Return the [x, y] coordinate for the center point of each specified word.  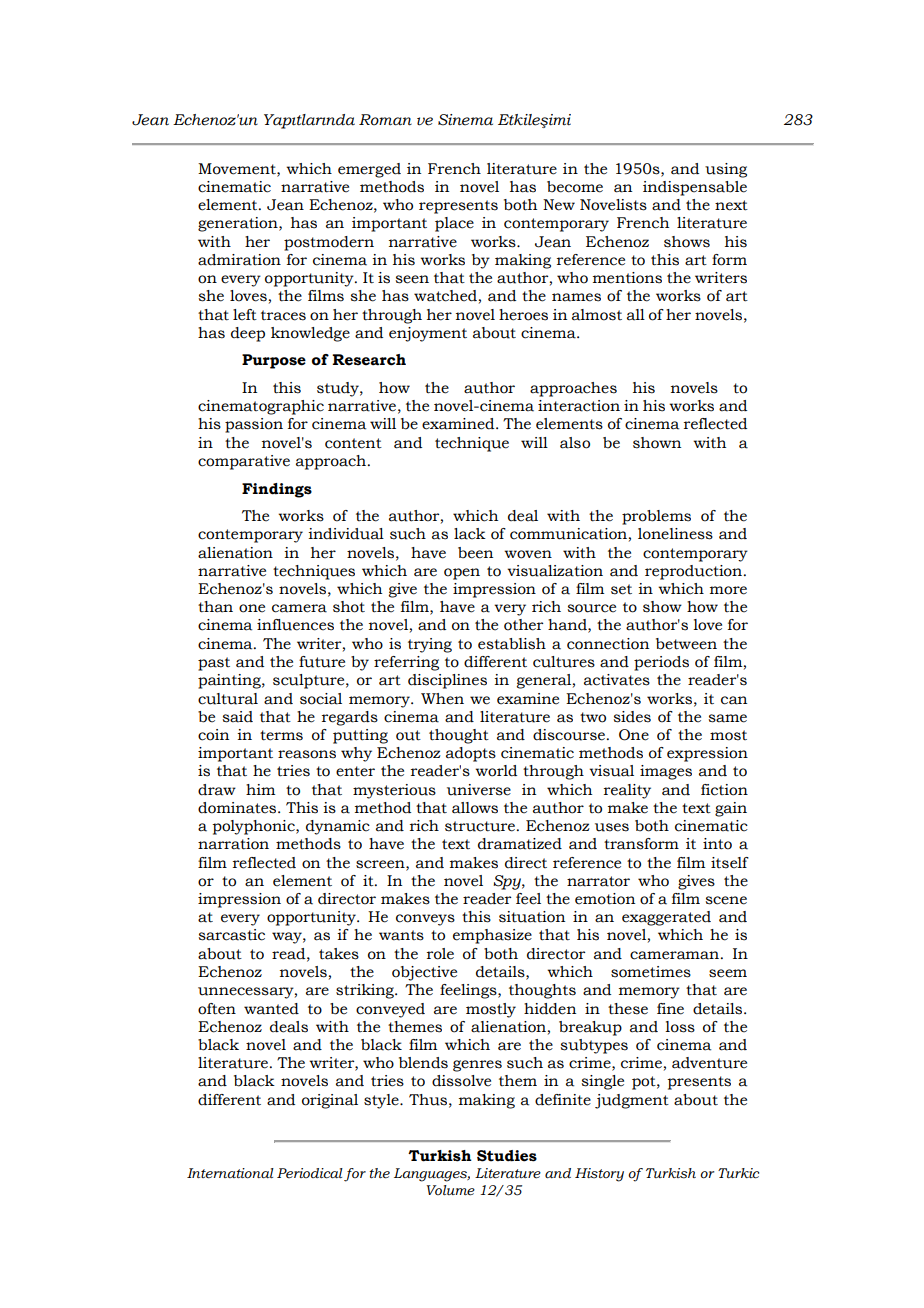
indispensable [695, 188]
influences [295, 625]
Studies [507, 1156]
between [686, 644]
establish [512, 644]
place [454, 224]
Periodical [310, 1173]
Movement [238, 169]
